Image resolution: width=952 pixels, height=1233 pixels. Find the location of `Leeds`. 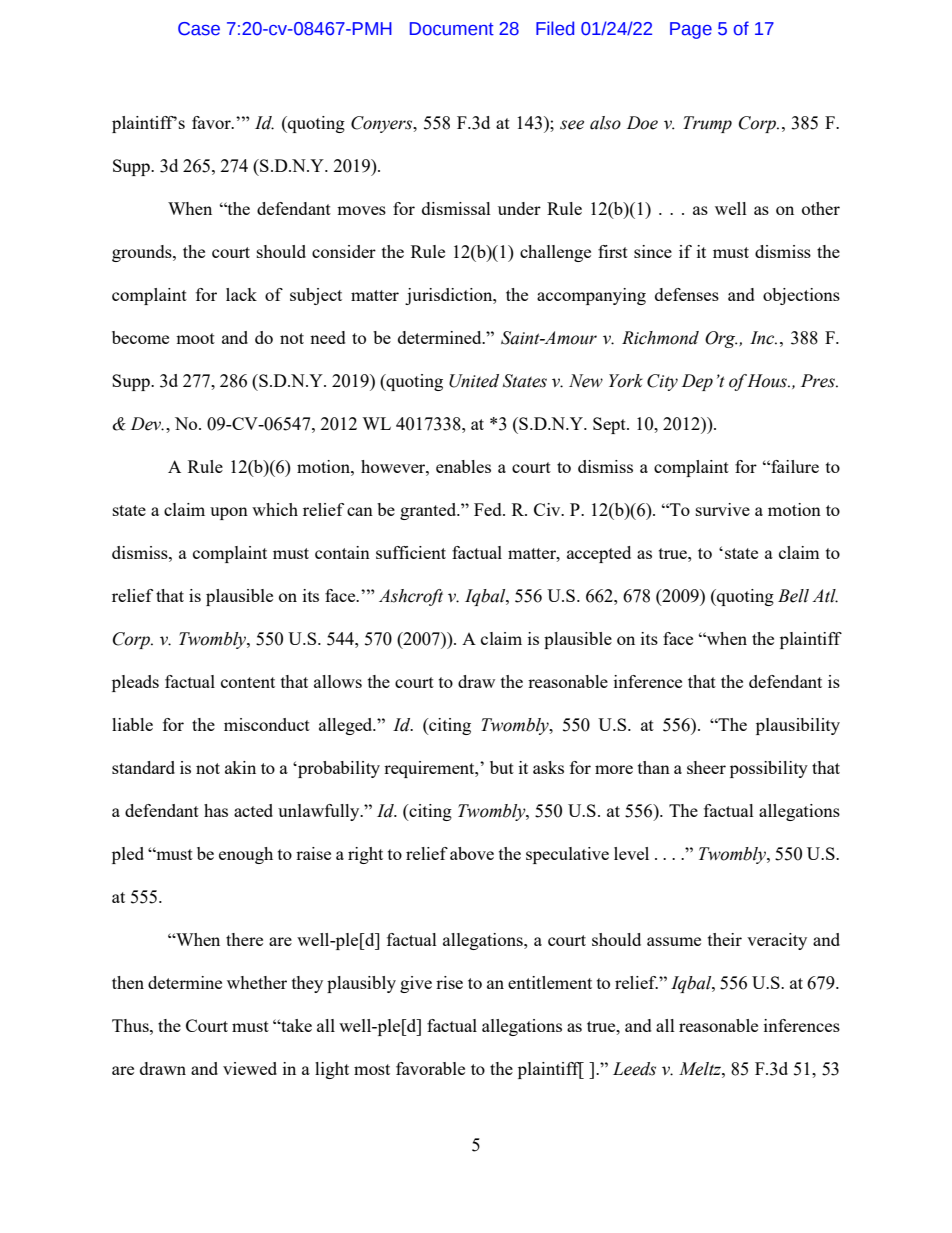

Leeds is located at coordinates (634, 1069).
